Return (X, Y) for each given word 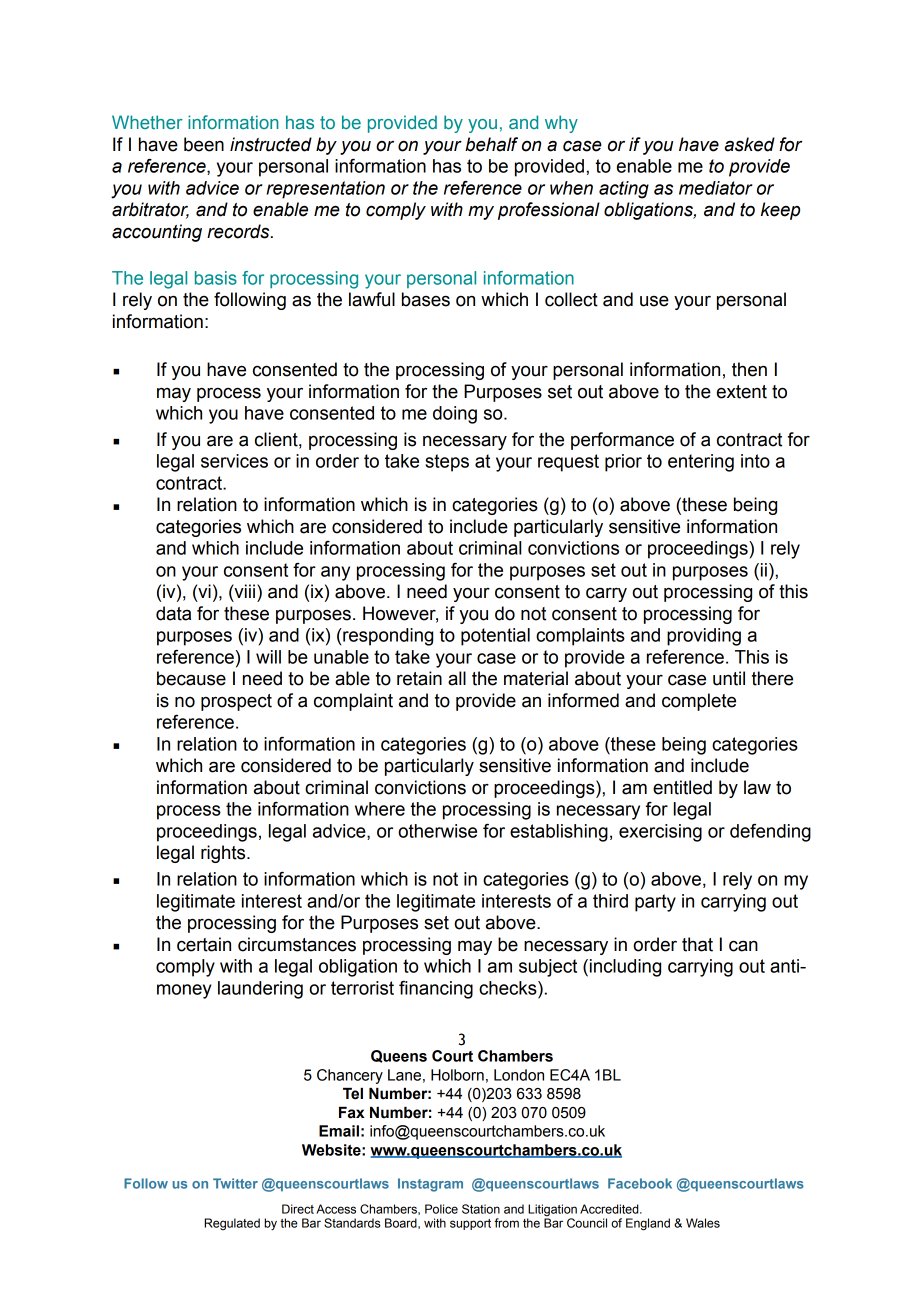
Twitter (235, 1183)
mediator (716, 188)
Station (481, 1209)
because (191, 678)
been (204, 144)
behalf (491, 144)
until (729, 678)
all (457, 678)
